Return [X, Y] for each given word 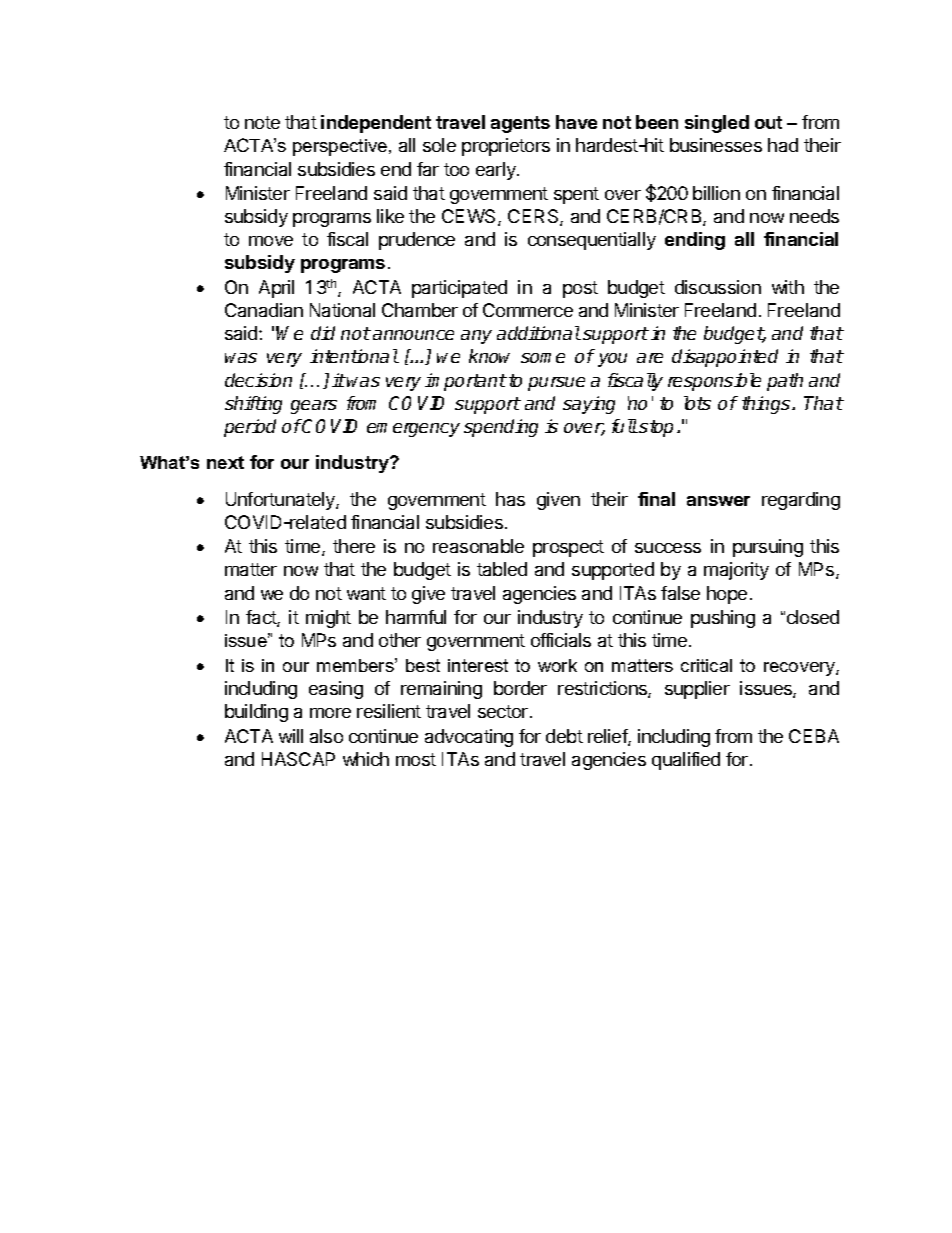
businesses [716, 145]
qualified [686, 761]
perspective [341, 147]
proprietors [506, 147]
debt [564, 736]
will [291, 736]
